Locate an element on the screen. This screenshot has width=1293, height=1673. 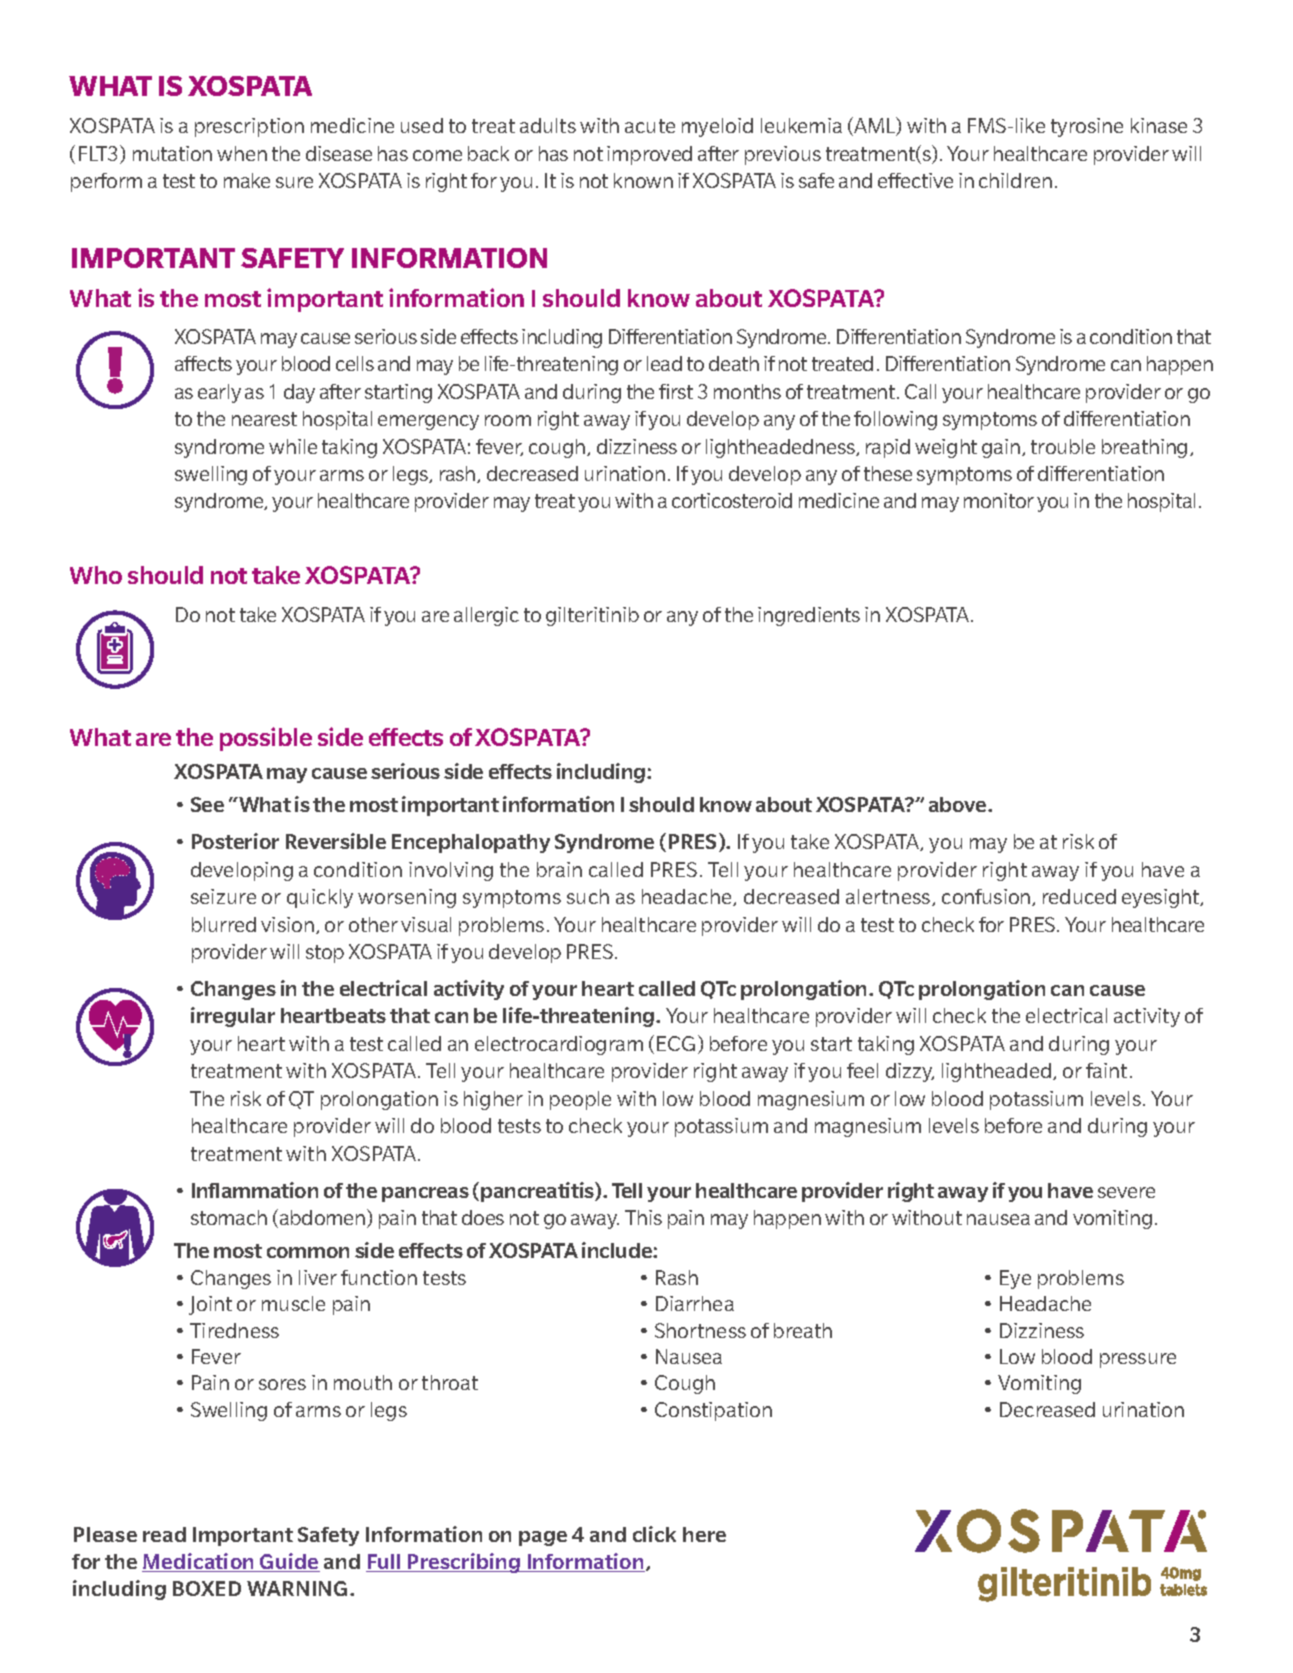
people is located at coordinates (580, 1100).
